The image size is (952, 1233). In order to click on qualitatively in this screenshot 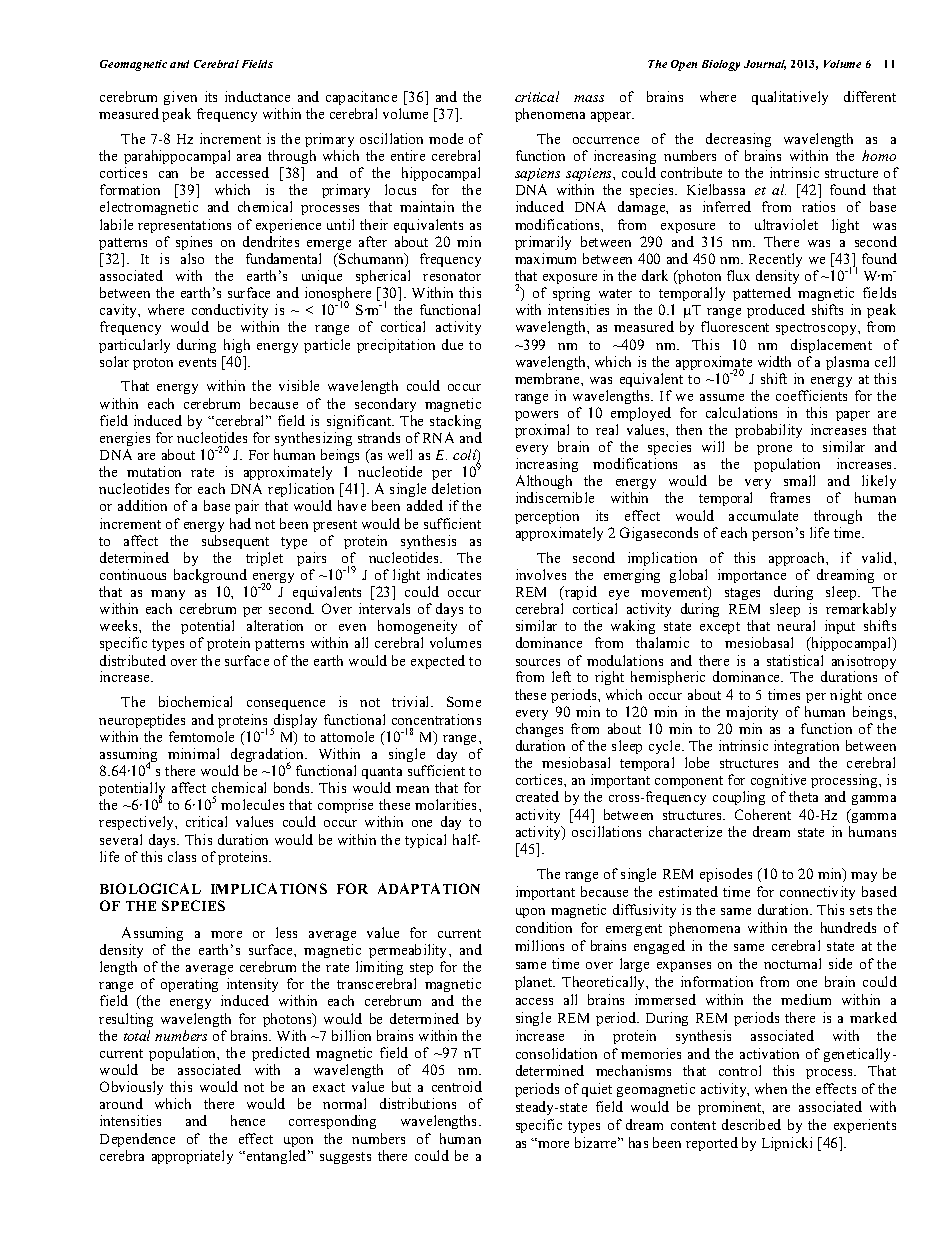, I will do `click(790, 98)`.
